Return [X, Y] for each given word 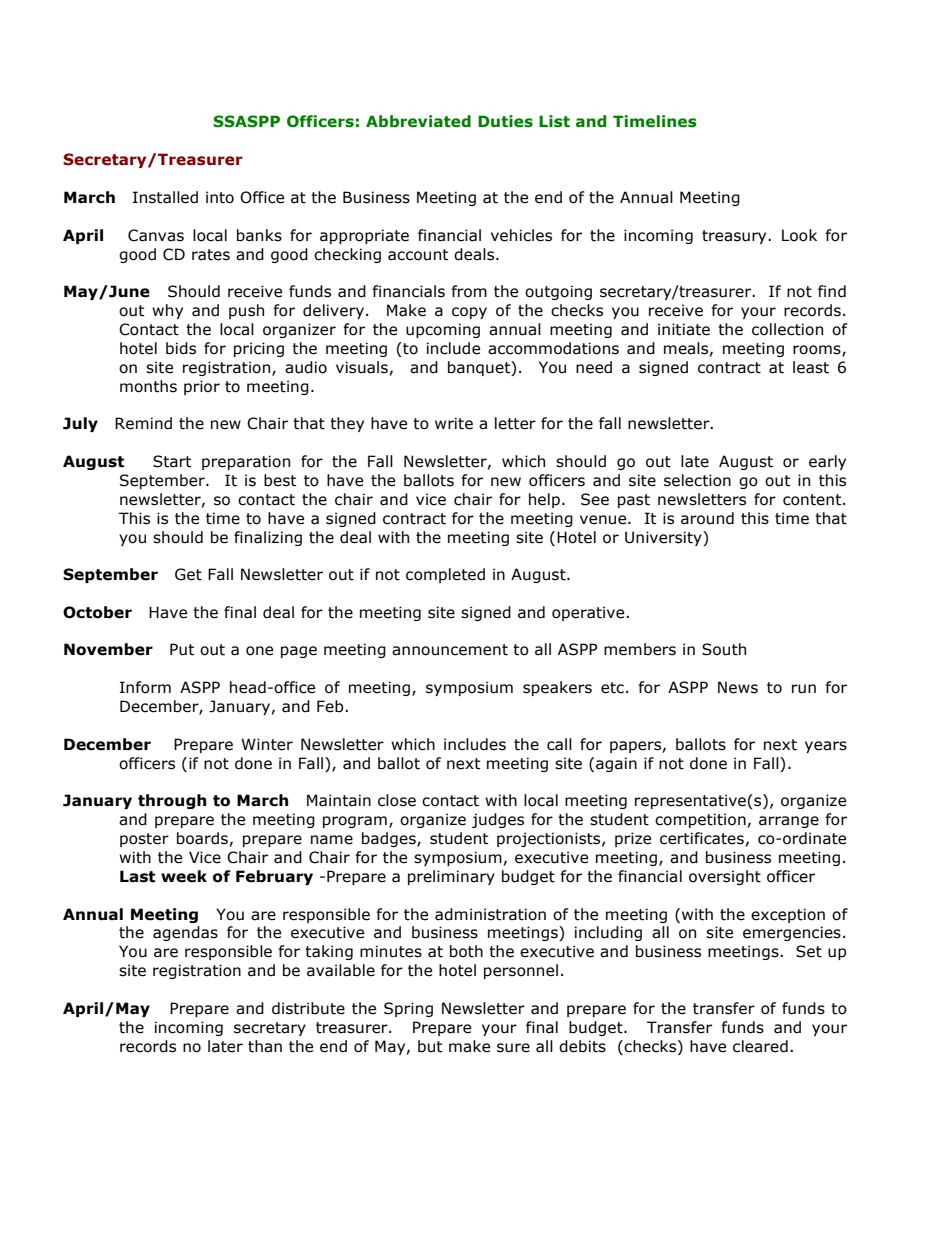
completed [445, 575]
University [664, 538]
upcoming [443, 330]
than [265, 1046]
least [811, 367]
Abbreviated [418, 121]
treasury [735, 237]
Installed [165, 197]
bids [181, 348]
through [172, 801]
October [97, 612]
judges [498, 820]
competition [700, 820]
